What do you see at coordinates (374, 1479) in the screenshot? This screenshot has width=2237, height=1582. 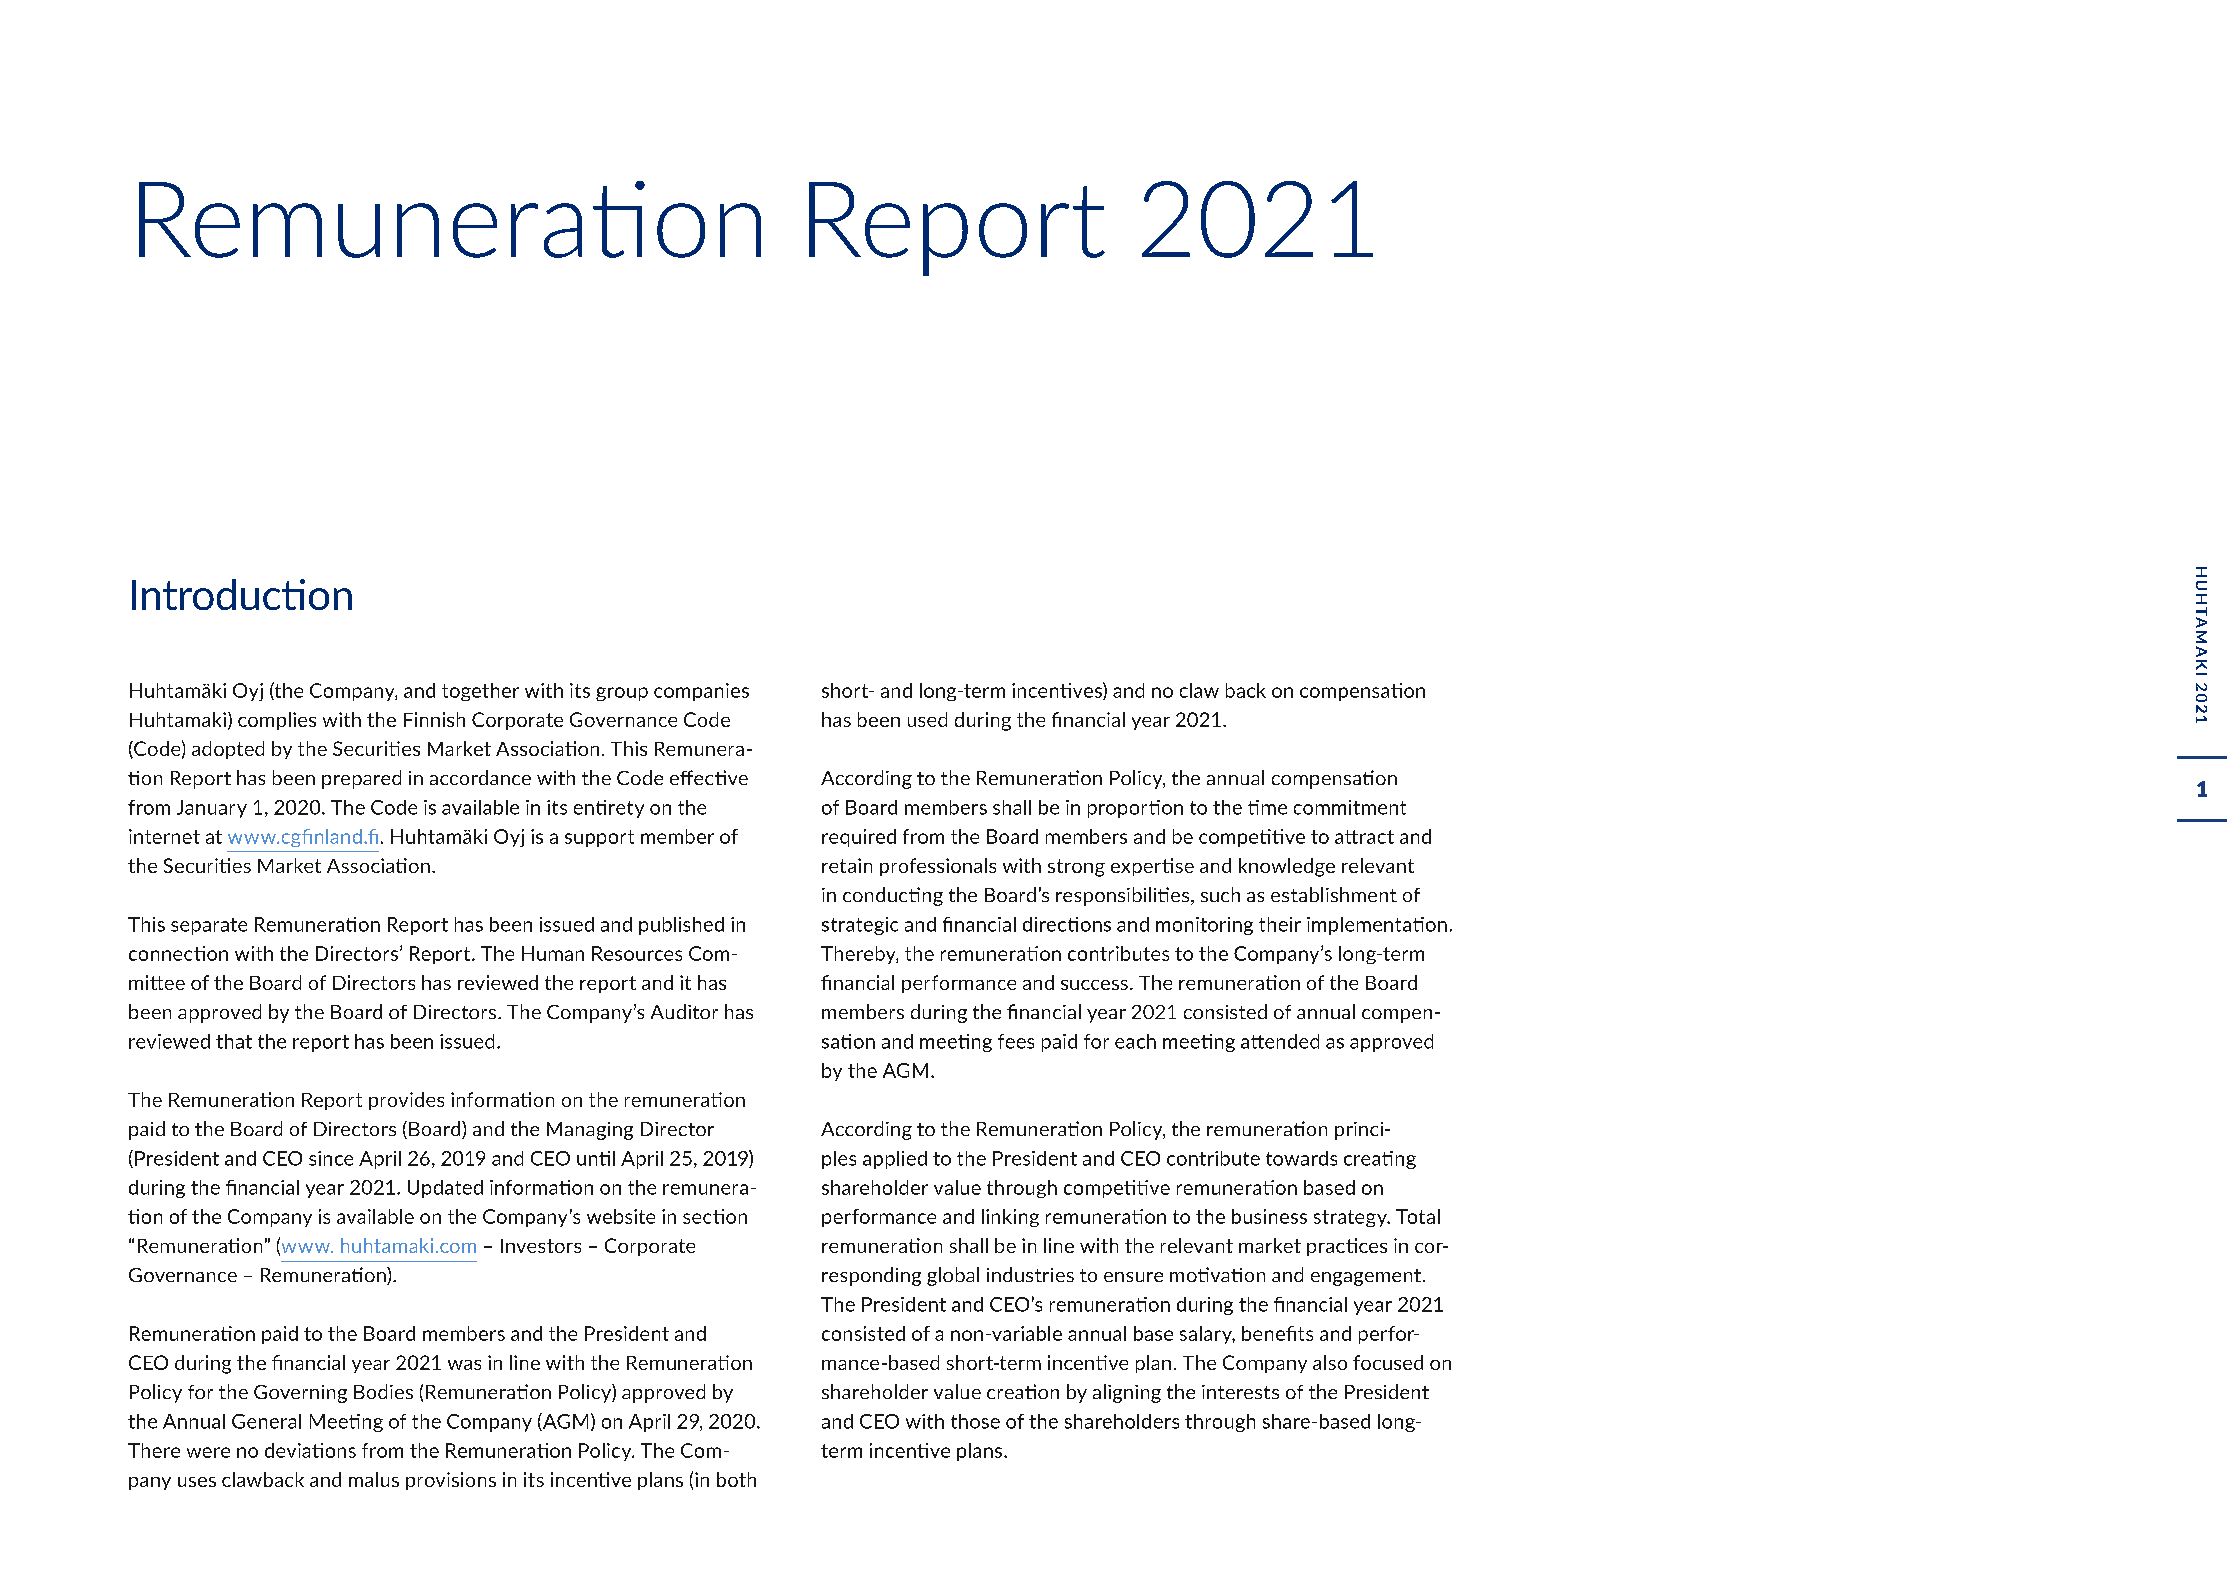 I see `malus` at bounding box center [374, 1479].
